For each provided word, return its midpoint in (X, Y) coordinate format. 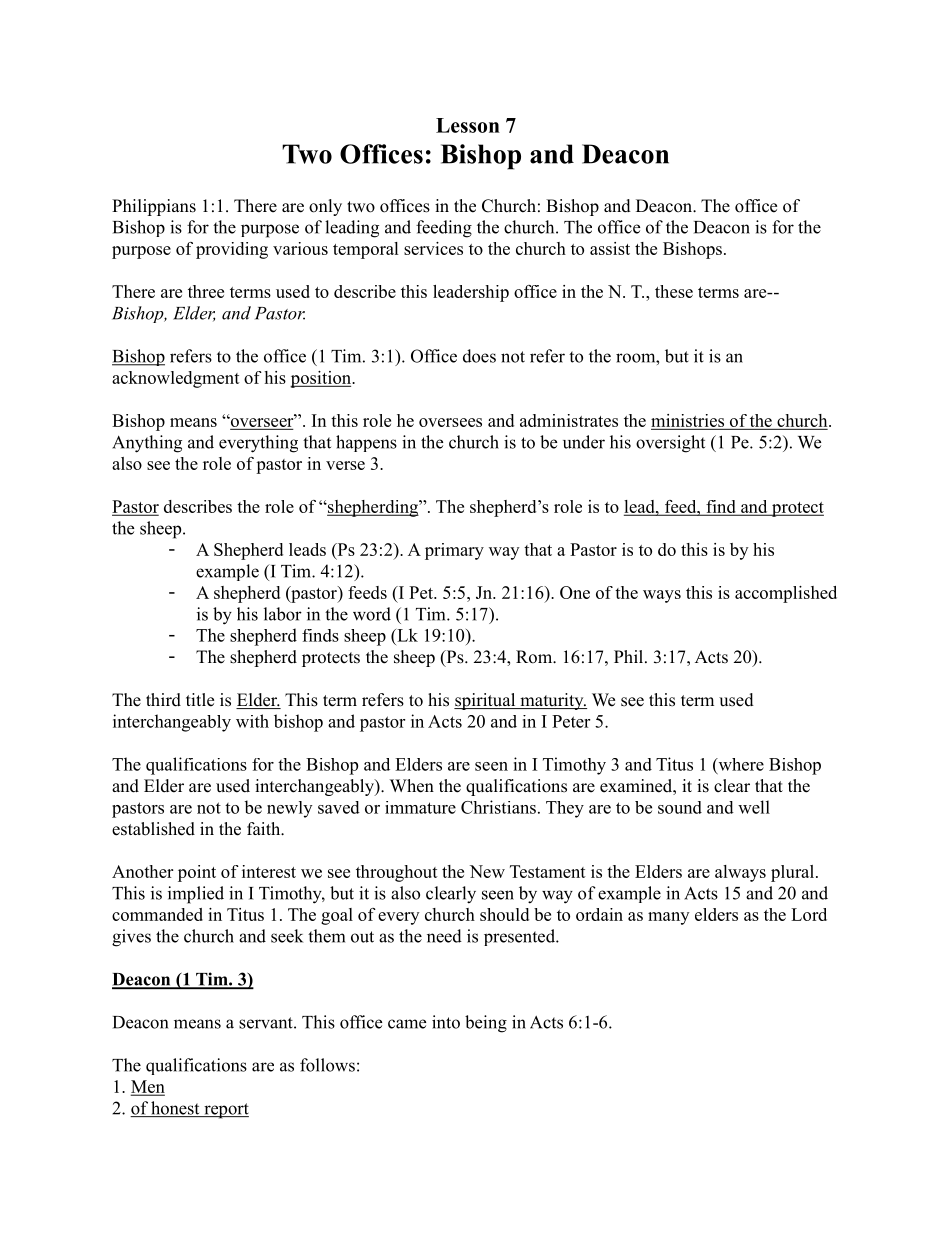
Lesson (468, 125)
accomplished (786, 594)
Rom (535, 657)
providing (232, 250)
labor (283, 614)
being (486, 1024)
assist (610, 248)
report (225, 1111)
